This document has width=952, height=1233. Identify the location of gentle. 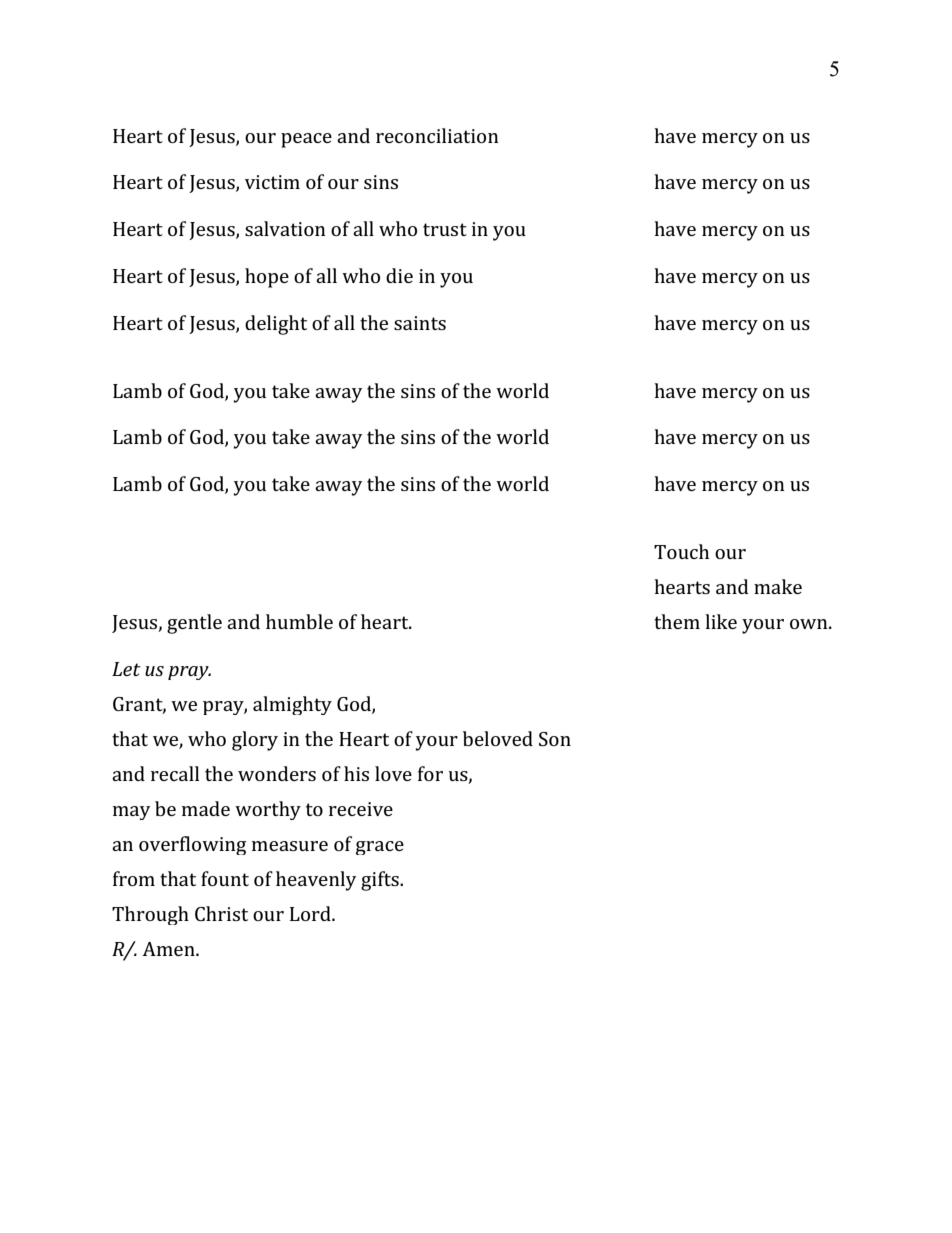
(194, 624).
